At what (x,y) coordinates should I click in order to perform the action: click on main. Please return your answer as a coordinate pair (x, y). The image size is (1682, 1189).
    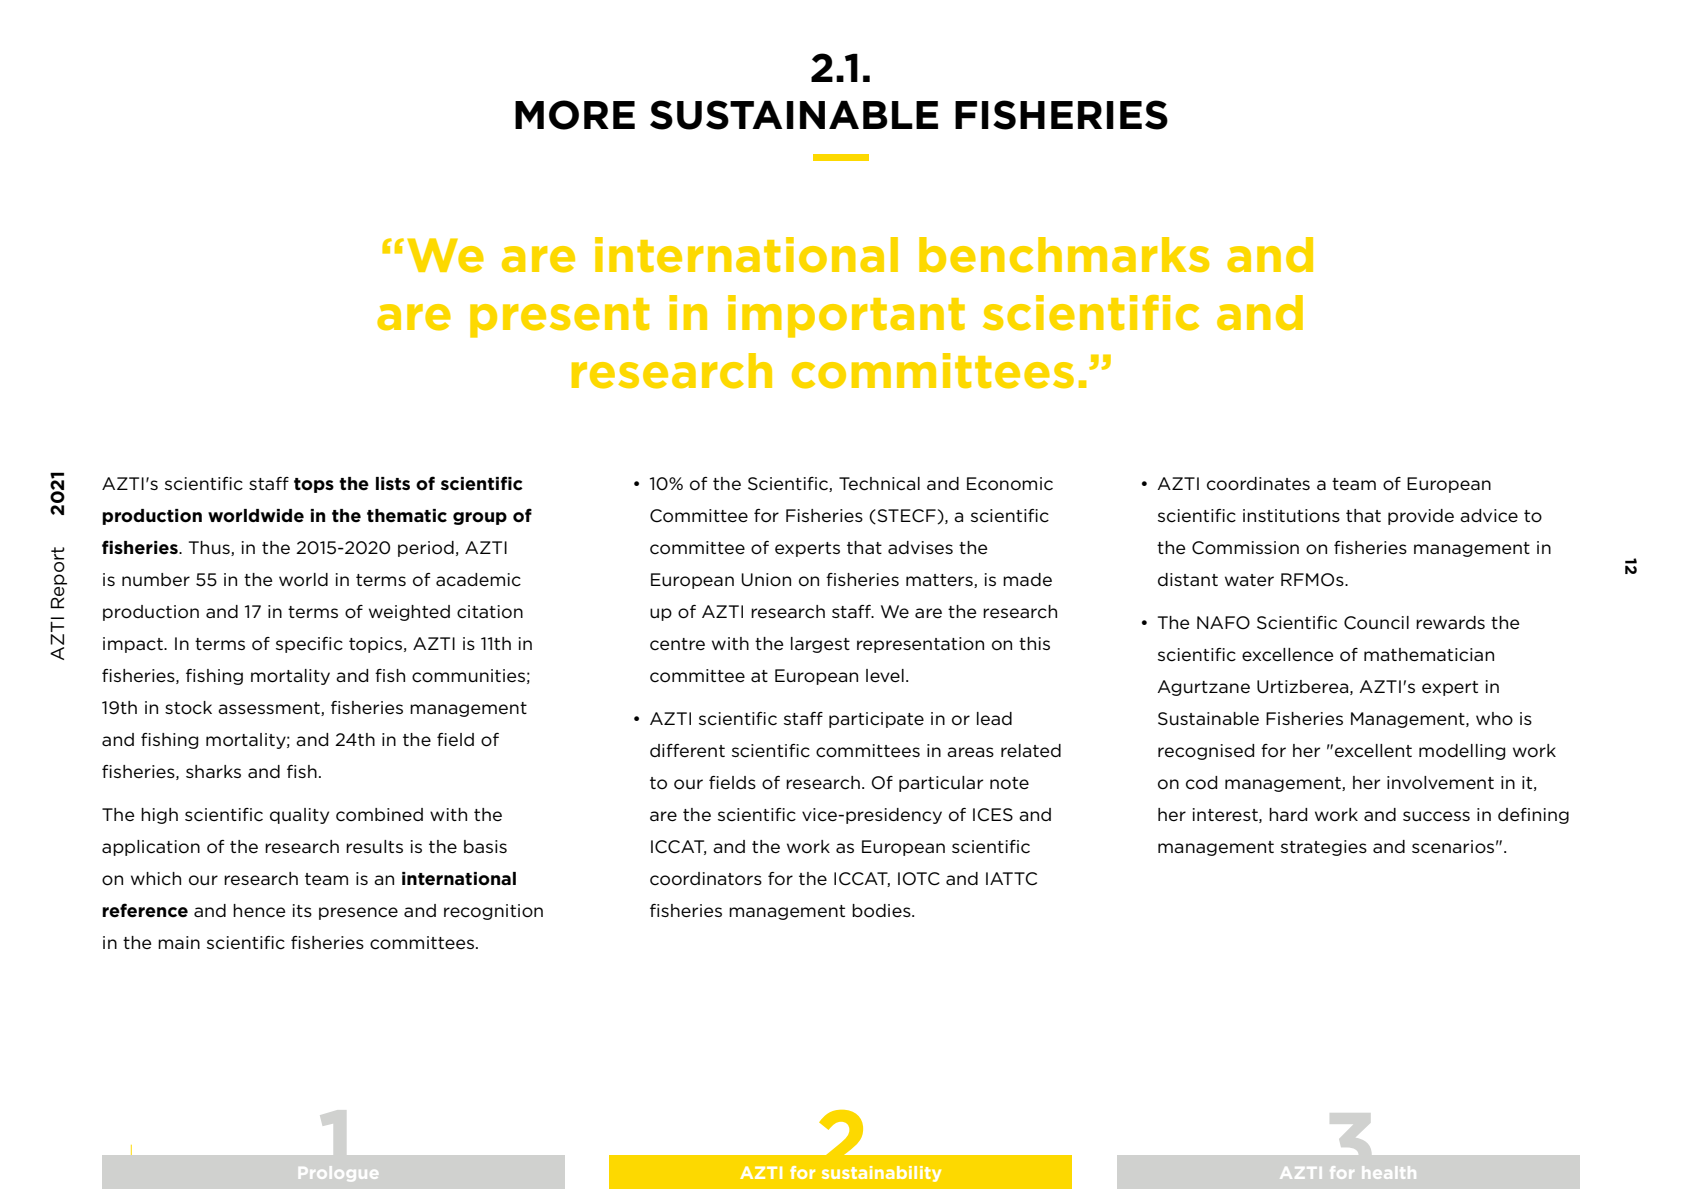
    Looking at the image, I should click on (179, 942).
